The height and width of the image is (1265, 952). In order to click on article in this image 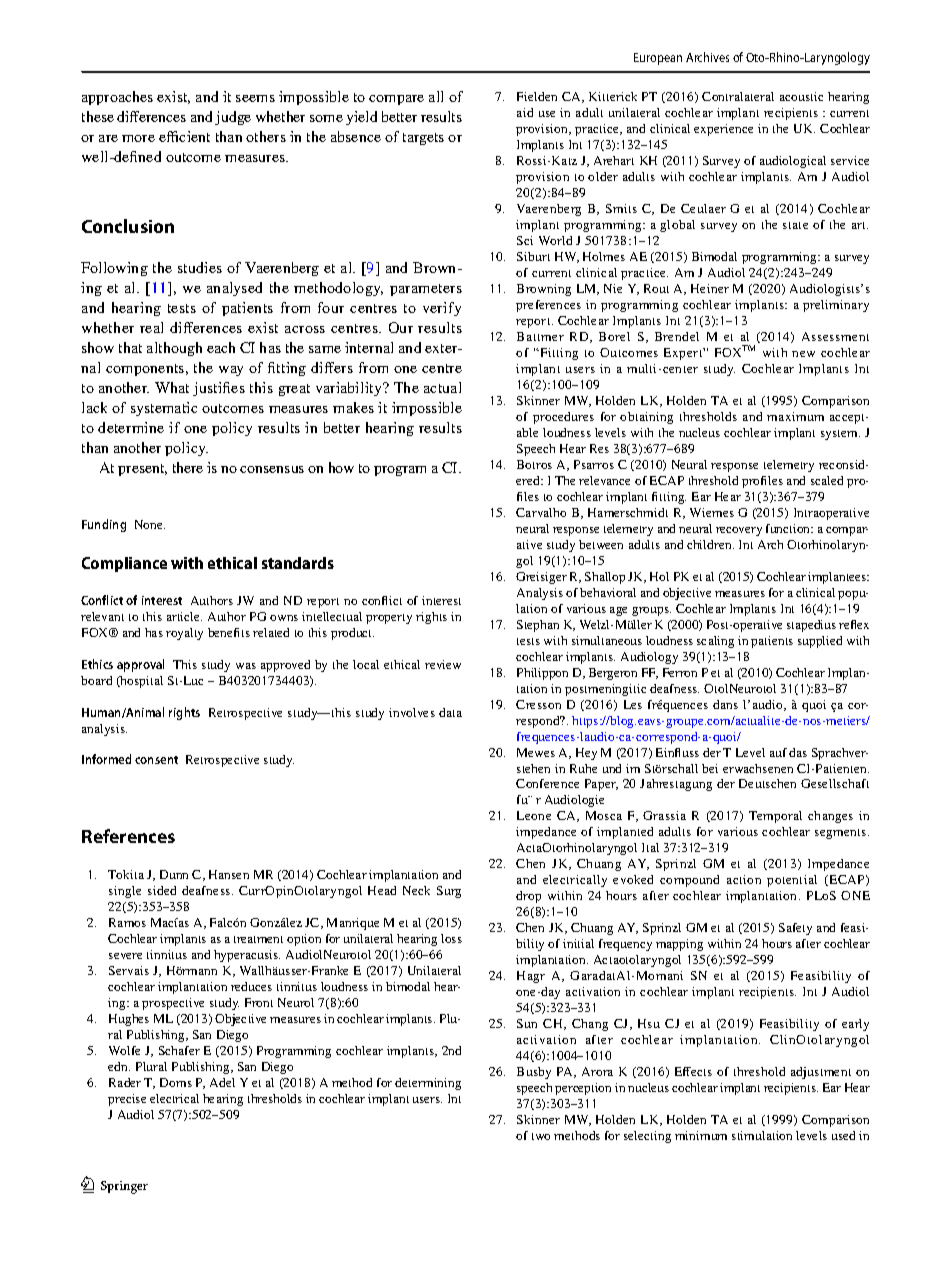, I will do `click(184, 616)`.
